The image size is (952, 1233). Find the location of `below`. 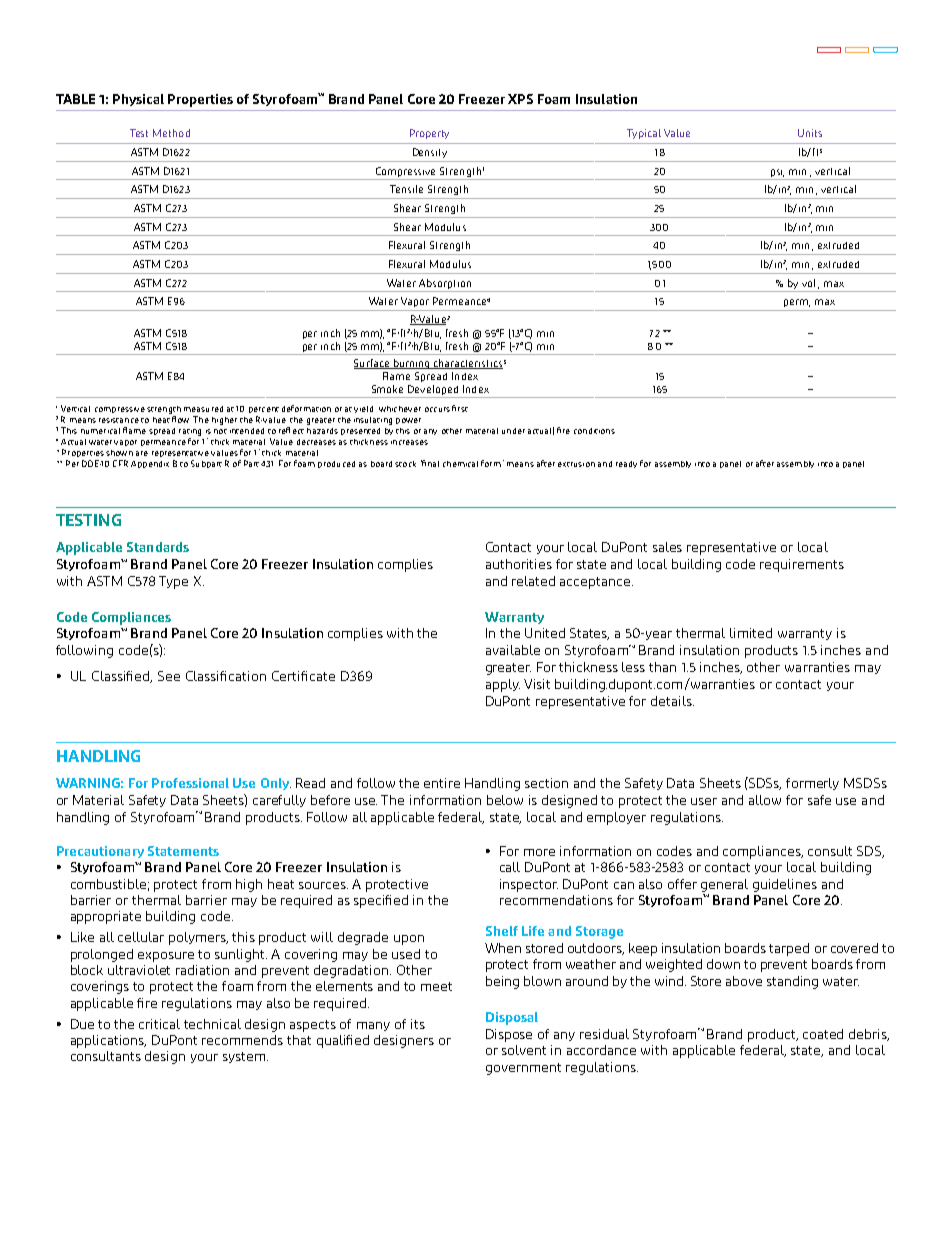

below is located at coordinates (505, 800).
